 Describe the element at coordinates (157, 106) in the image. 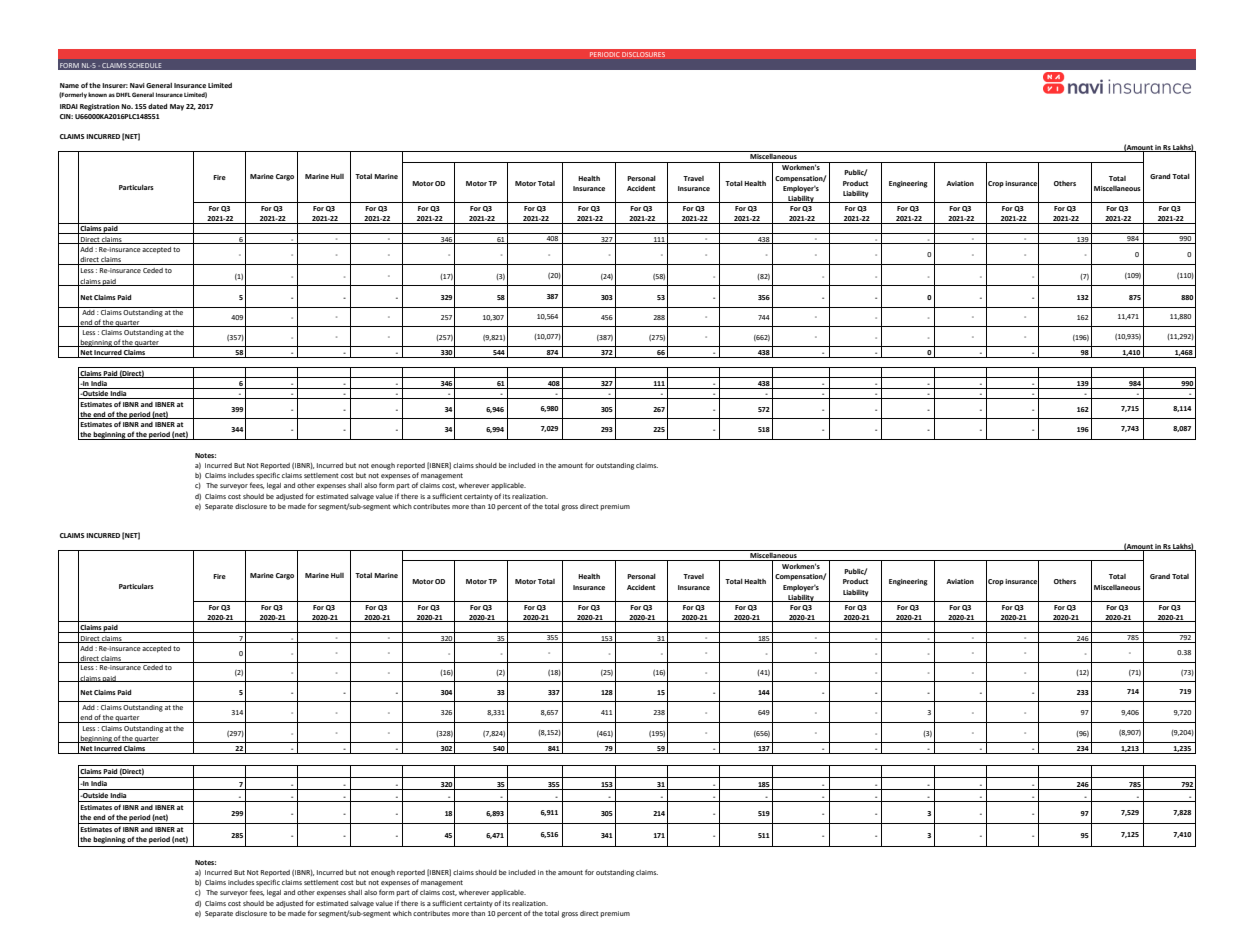

I see `dated` at that location.
